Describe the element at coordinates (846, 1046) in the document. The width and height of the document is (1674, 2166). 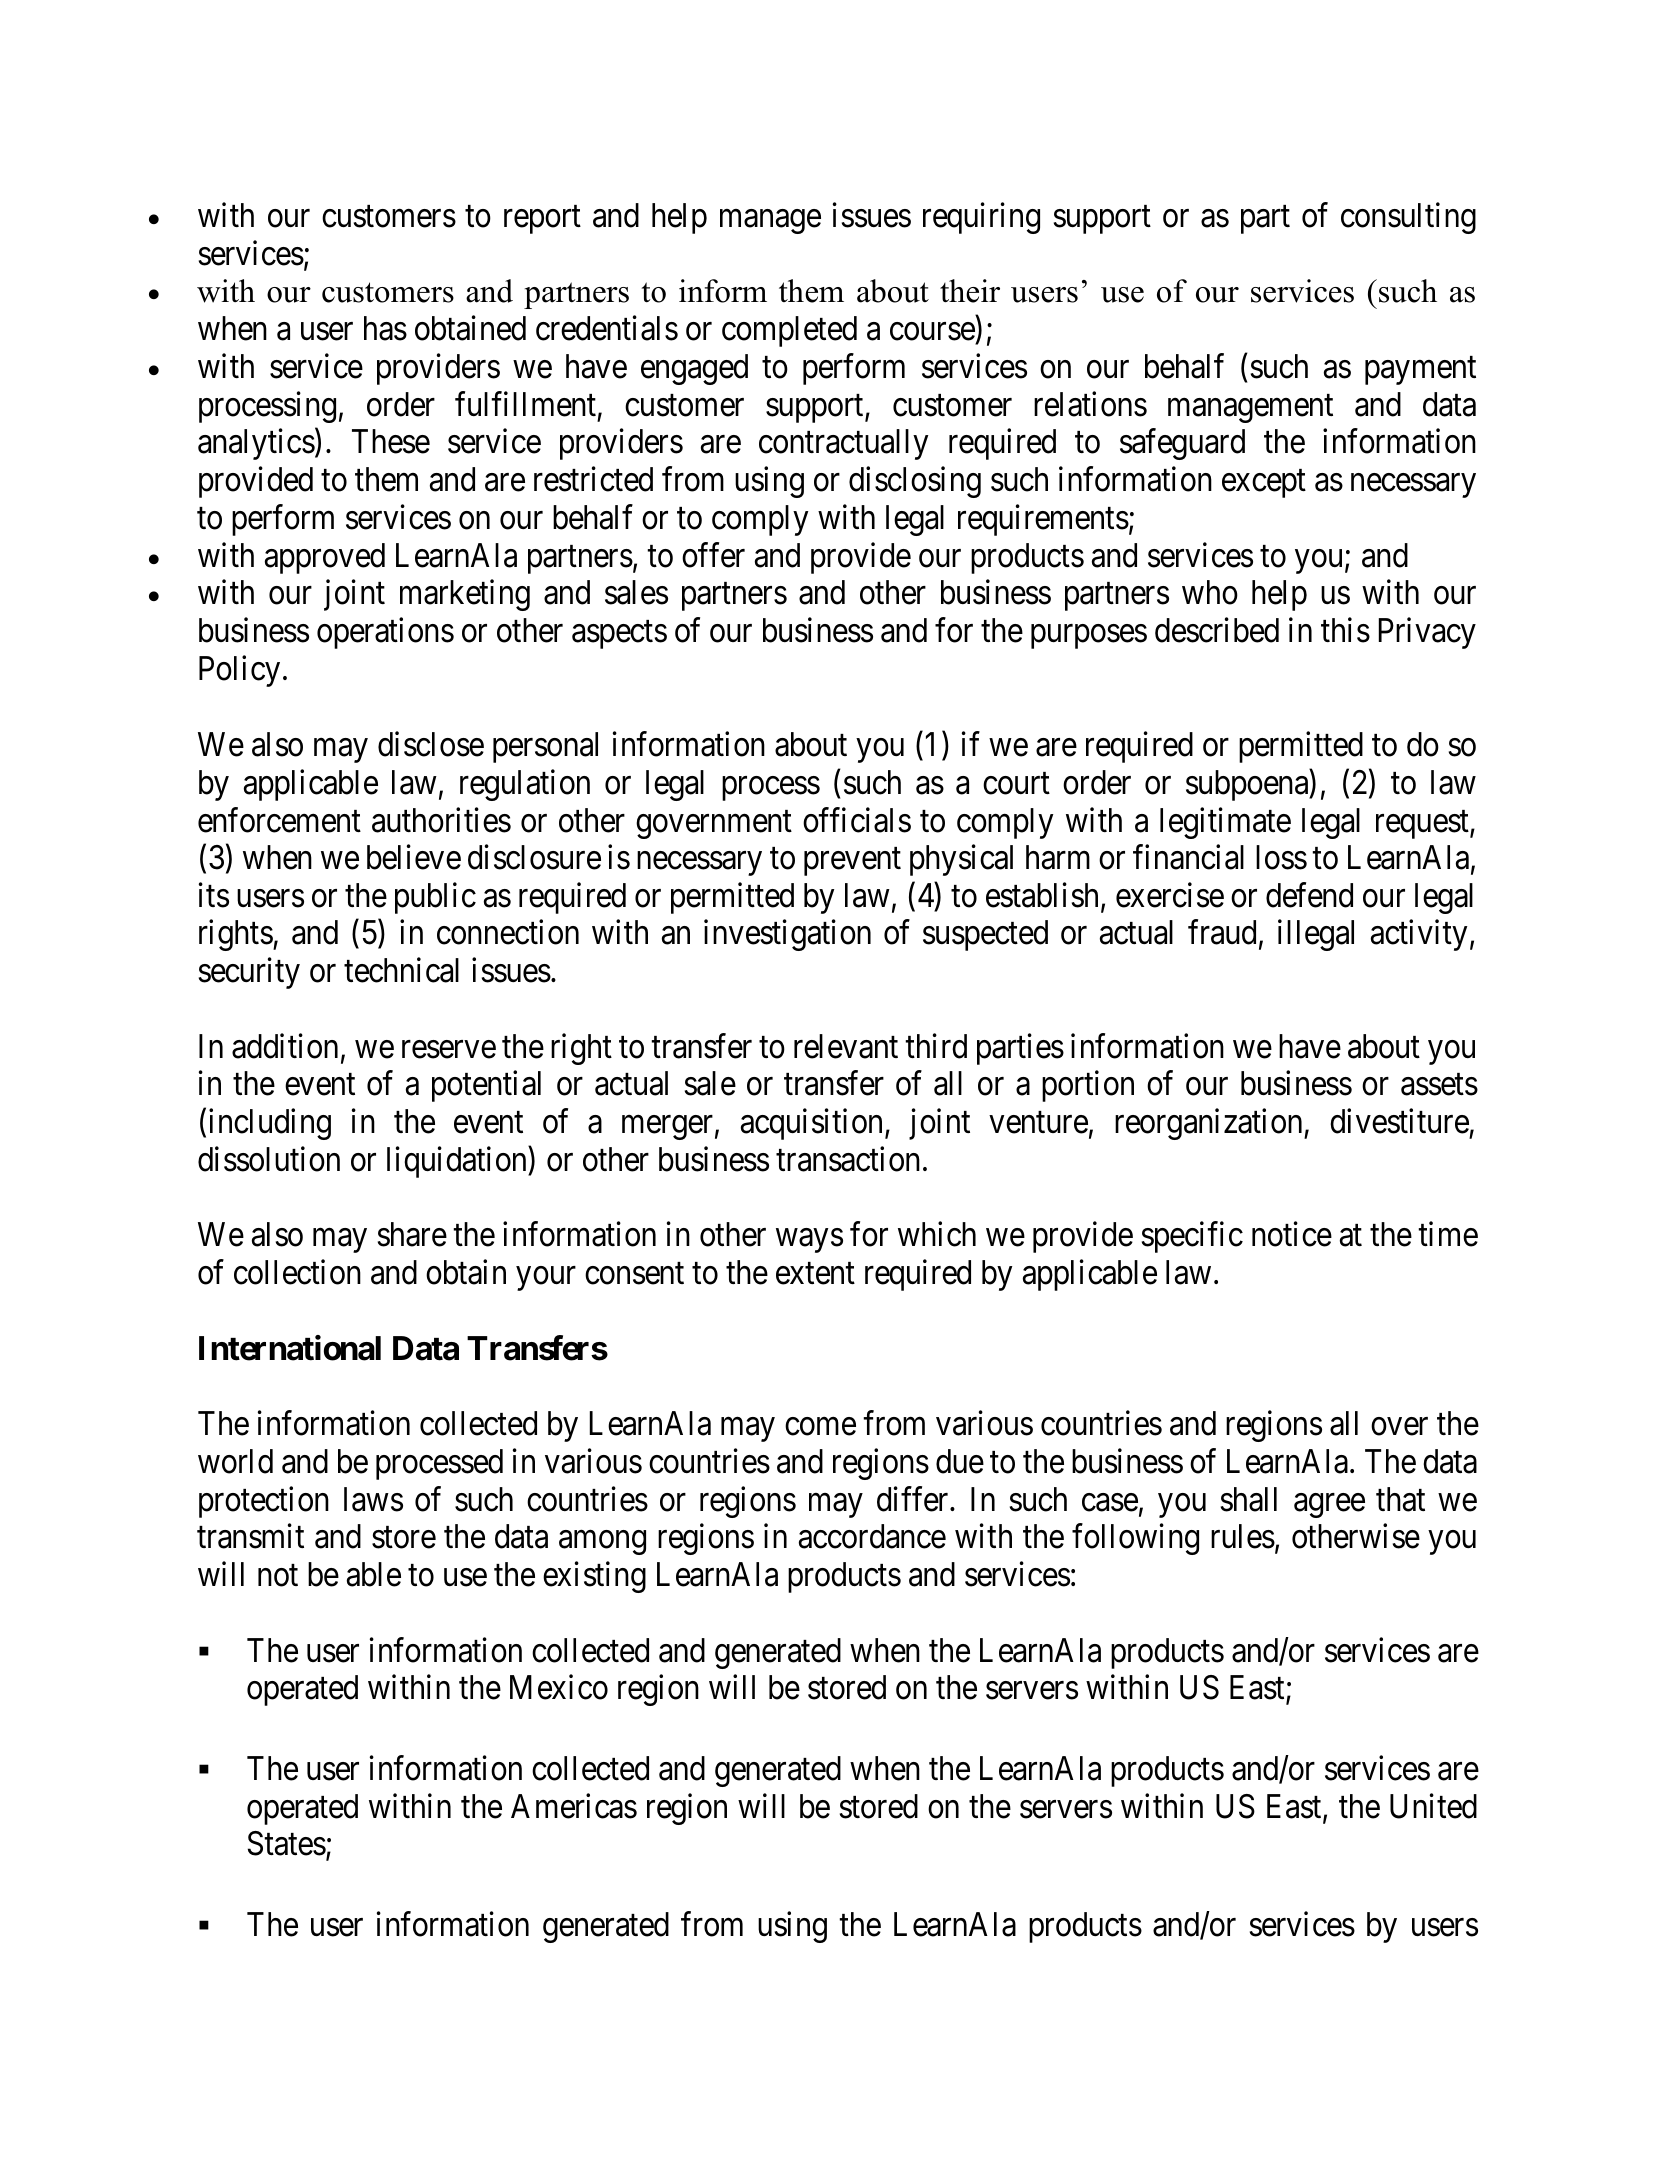
I see `relevant` at that location.
